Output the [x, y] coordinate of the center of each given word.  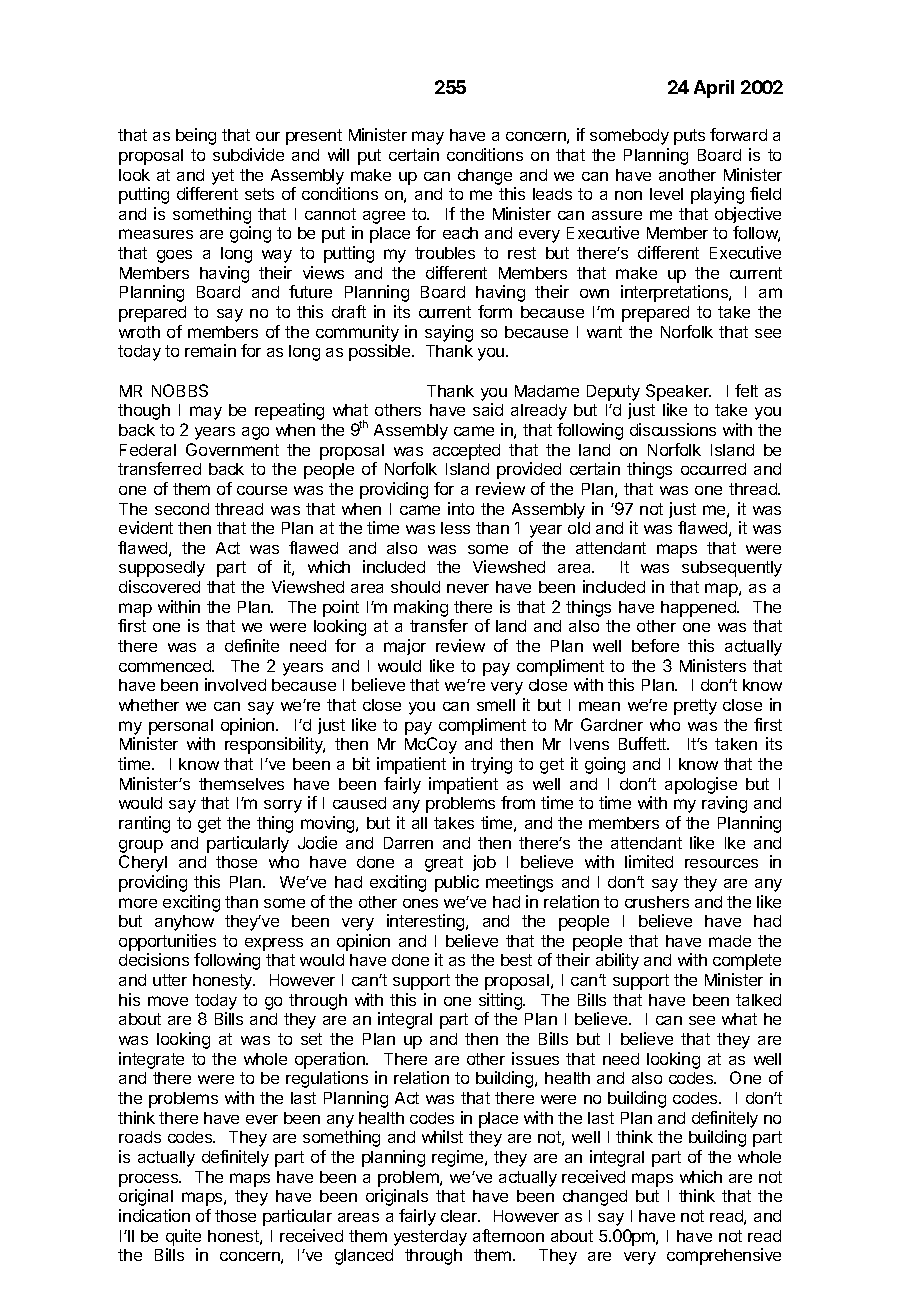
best [516, 960]
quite [183, 1237]
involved [235, 684]
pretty [695, 707]
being [196, 136]
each [460, 233]
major [405, 647]
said [488, 409]
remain [210, 350]
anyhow [184, 923]
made [730, 941]
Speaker [678, 392]
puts [689, 137]
